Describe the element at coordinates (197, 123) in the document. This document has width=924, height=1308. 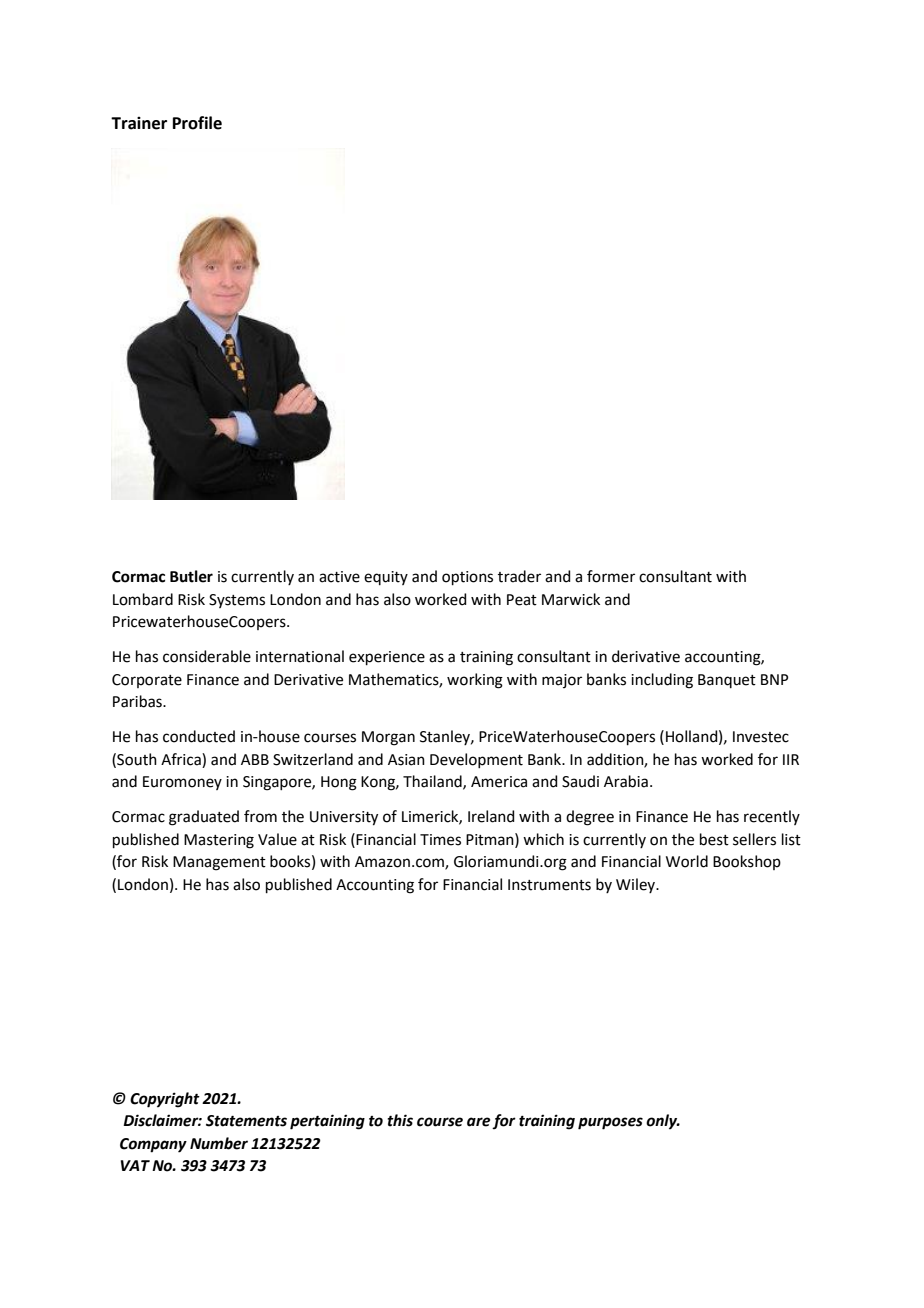
I see `Profile` at that location.
